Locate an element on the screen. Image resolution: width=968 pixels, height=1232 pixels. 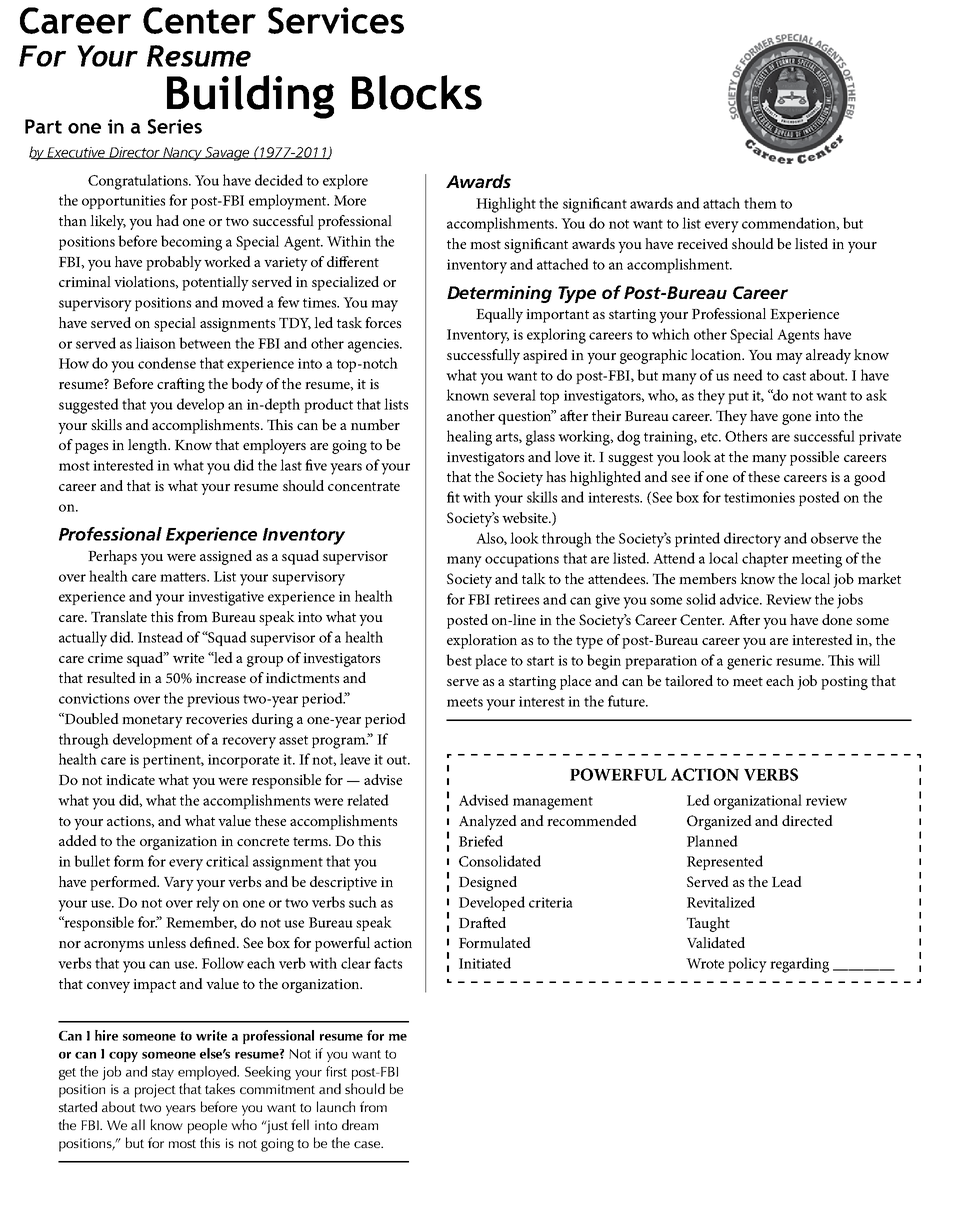
Series is located at coordinates (175, 126).
